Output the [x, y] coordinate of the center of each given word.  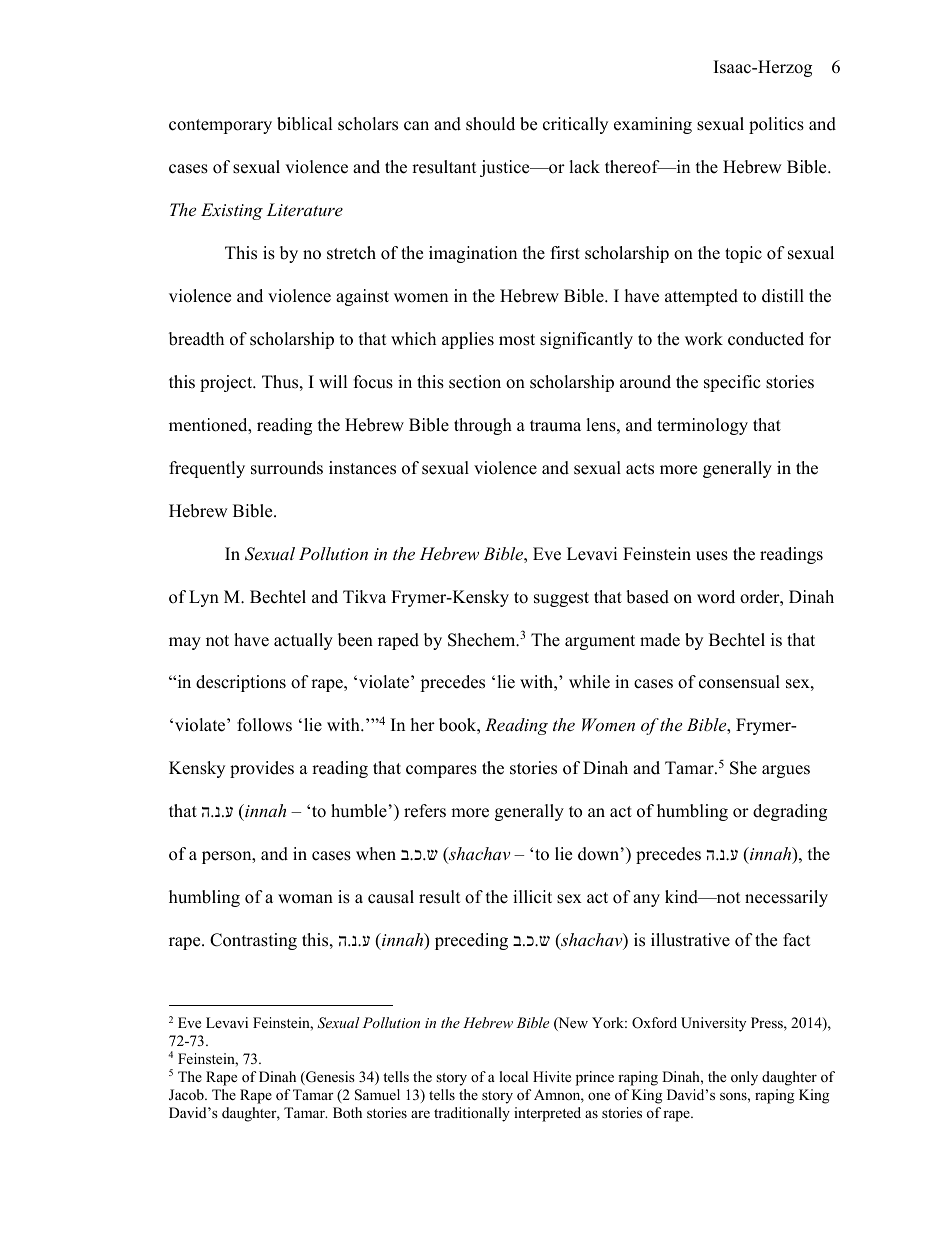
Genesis [329, 1078]
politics [776, 125]
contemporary [220, 126]
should [490, 124]
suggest [561, 599]
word [716, 597]
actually [303, 641]
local [513, 1076]
